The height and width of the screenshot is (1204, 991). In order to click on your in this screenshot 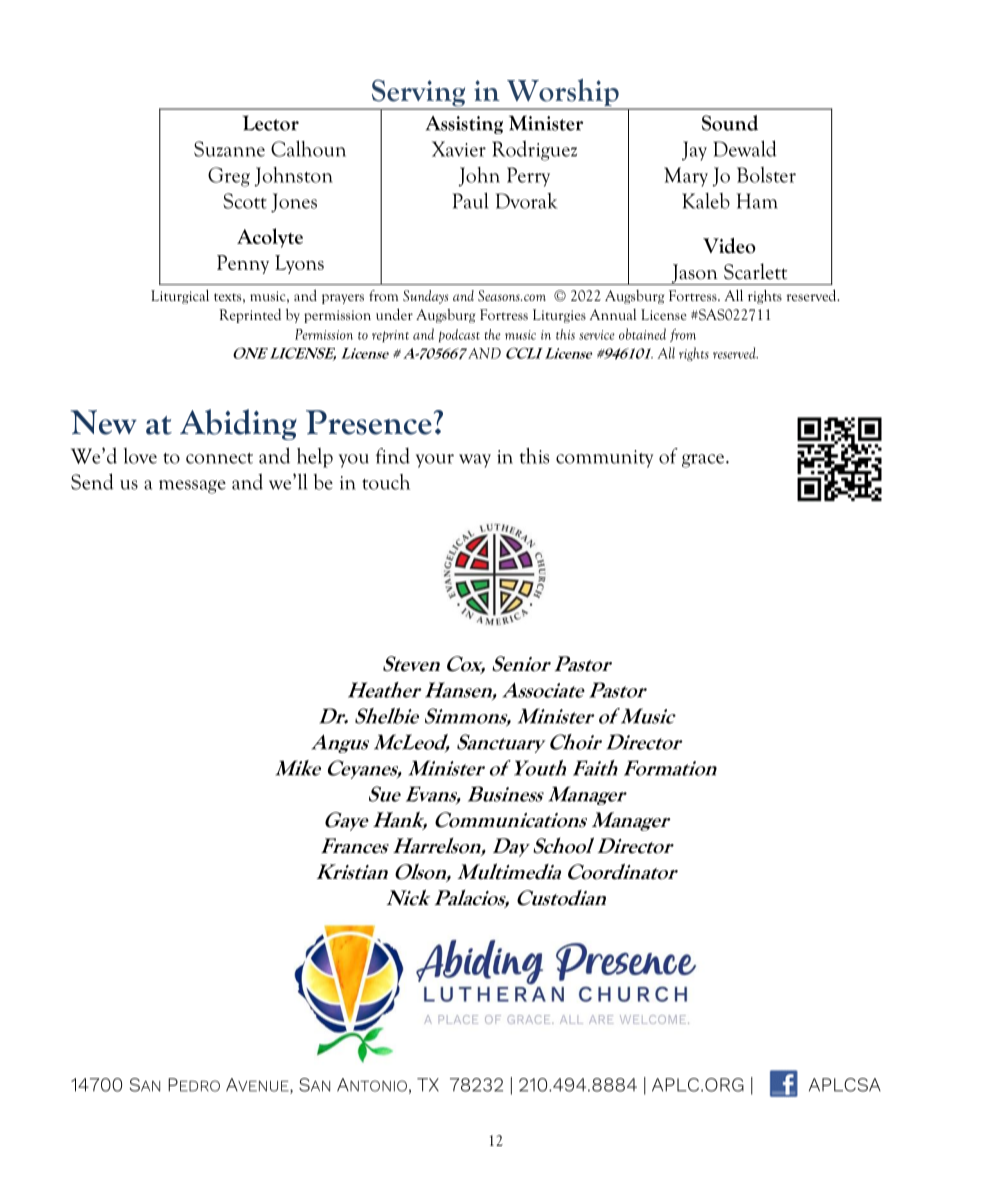, I will do `click(435, 461)`.
